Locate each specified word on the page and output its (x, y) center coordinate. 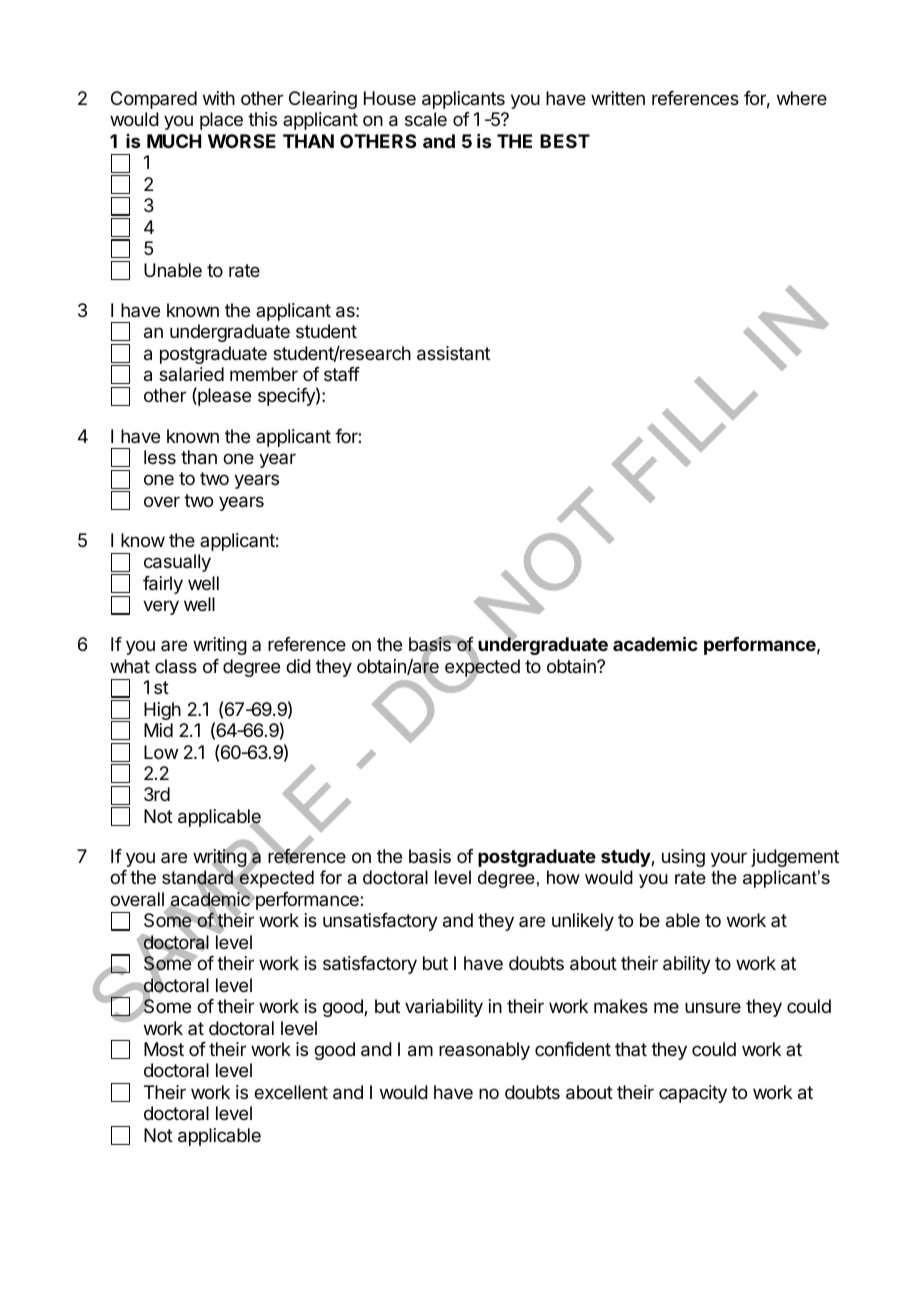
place (221, 121)
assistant (453, 353)
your (729, 859)
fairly (163, 585)
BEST (565, 141)
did (298, 666)
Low (161, 752)
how (563, 877)
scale (426, 119)
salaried (191, 374)
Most (164, 1049)
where (802, 98)
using (683, 858)
